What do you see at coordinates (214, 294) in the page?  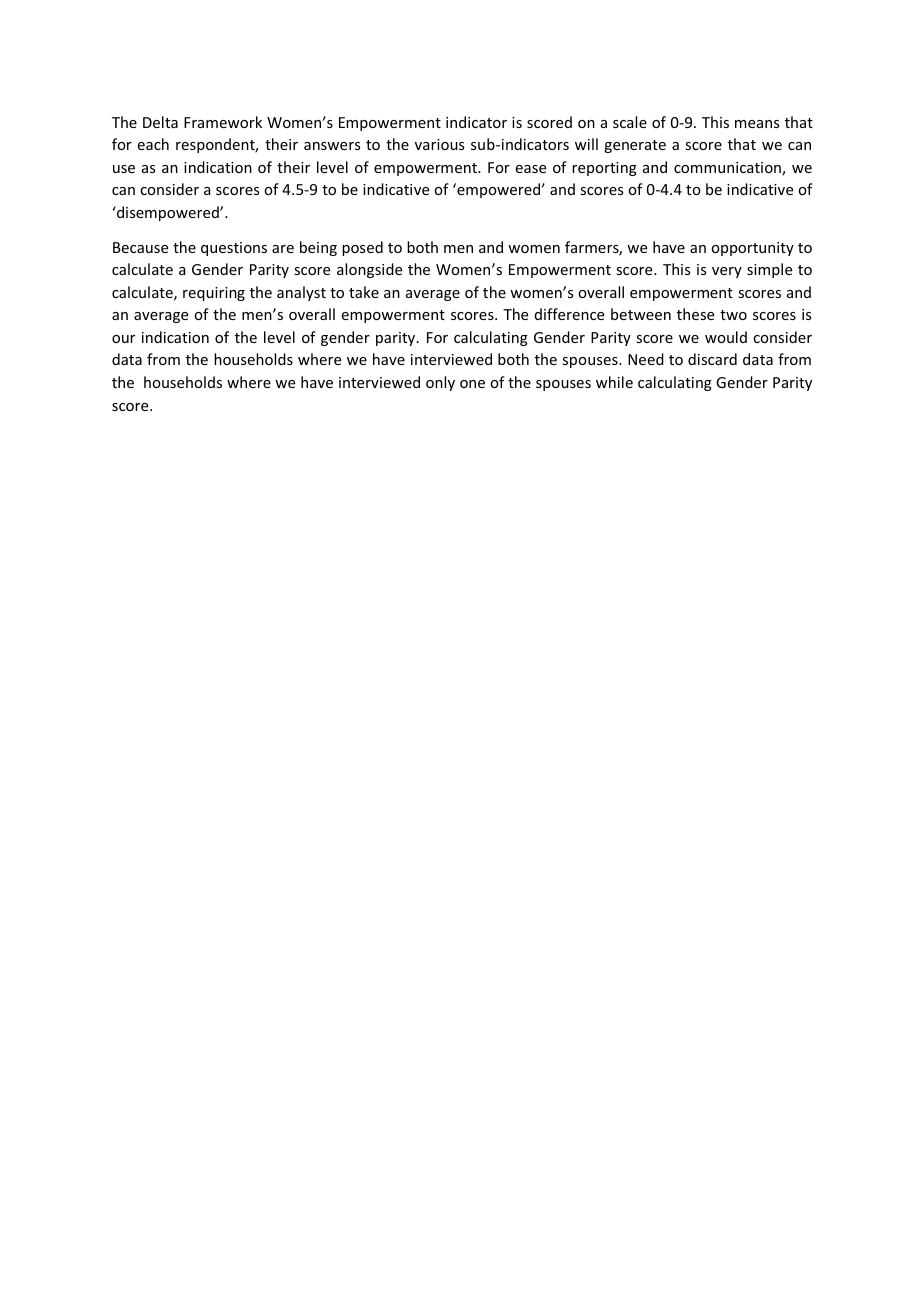 I see `requiring` at bounding box center [214, 294].
